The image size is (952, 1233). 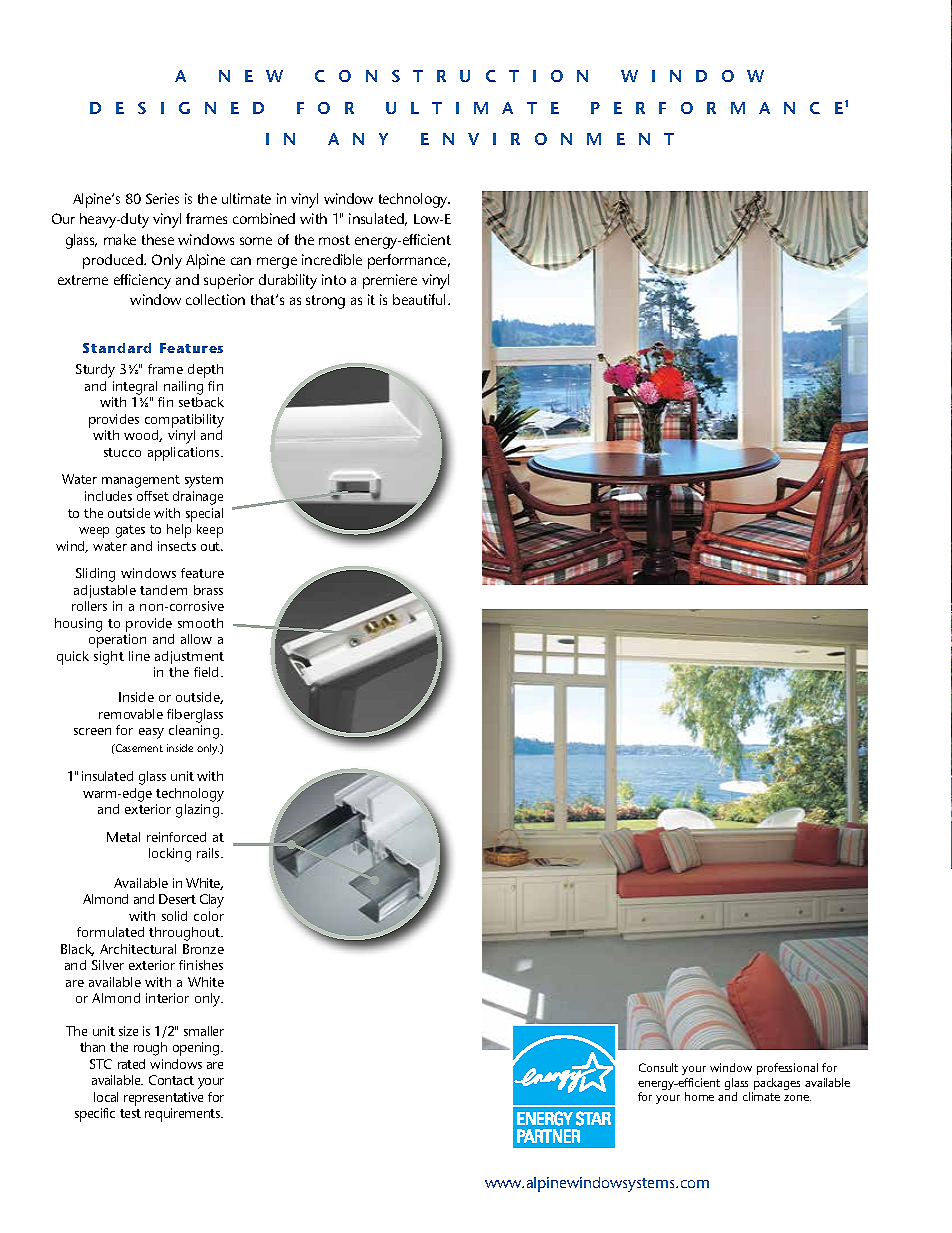 I want to click on Contact, so click(x=171, y=1080).
